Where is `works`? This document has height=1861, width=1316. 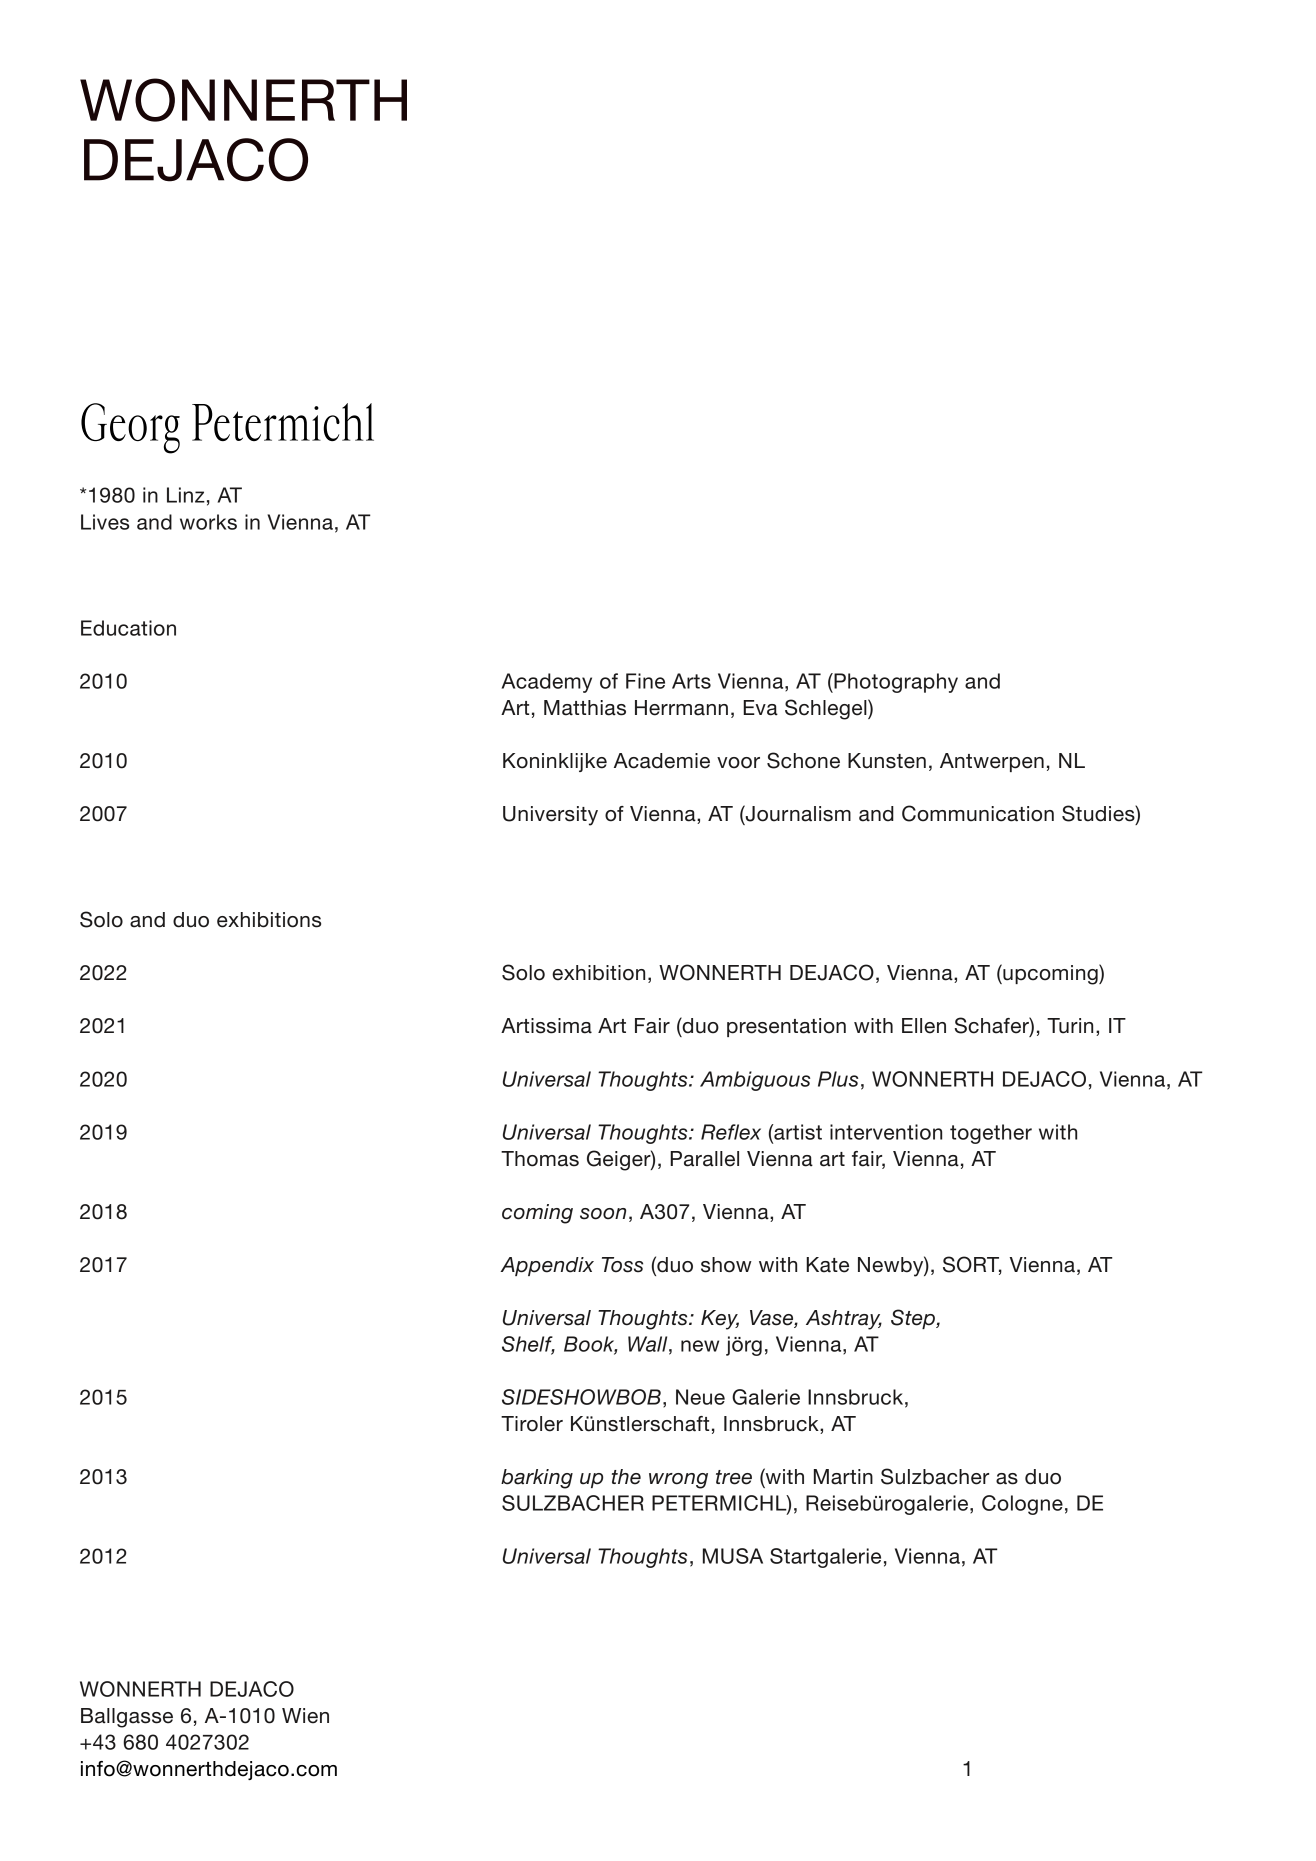 works is located at coordinates (208, 522).
